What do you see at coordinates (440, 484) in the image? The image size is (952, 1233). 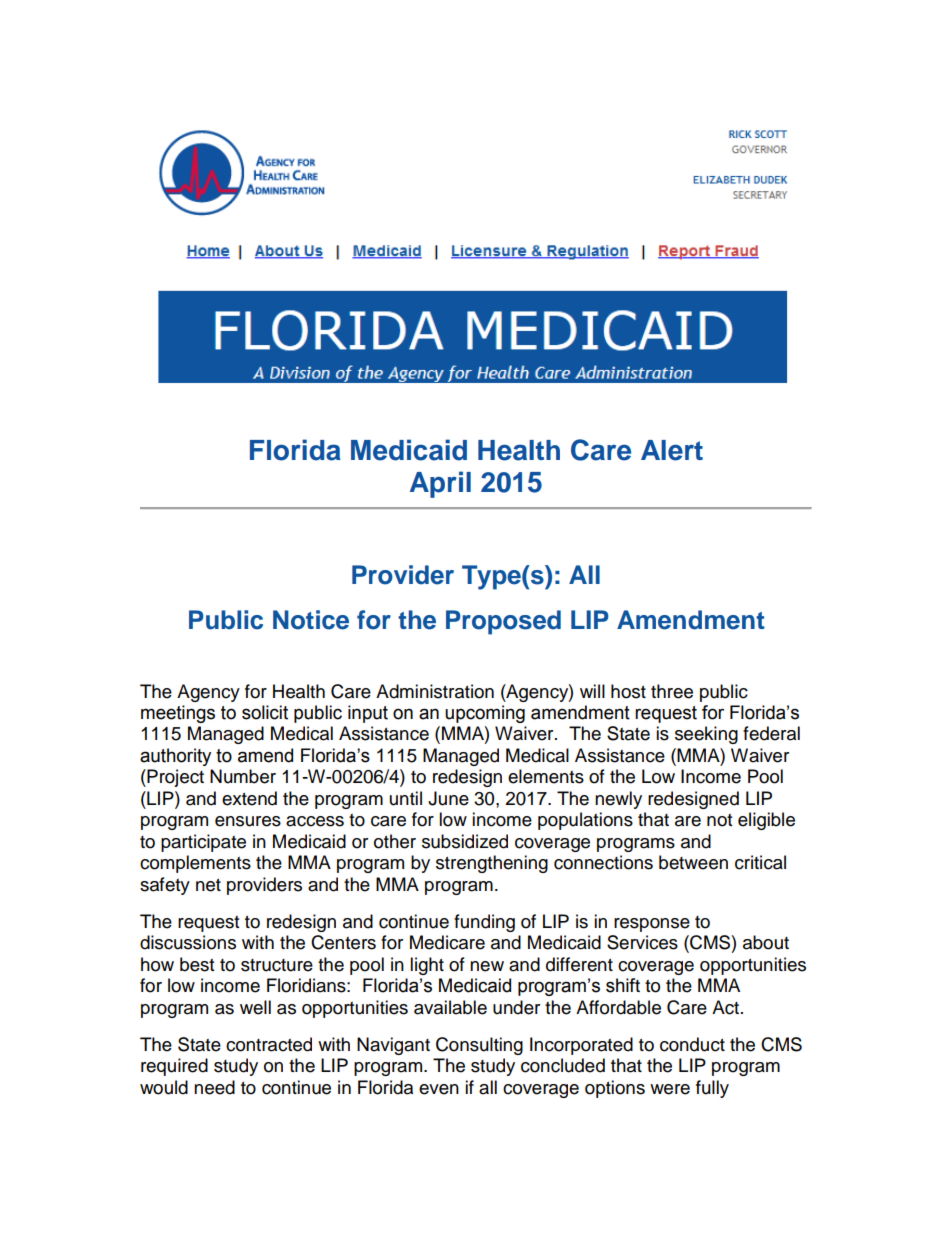 I see `April` at bounding box center [440, 484].
